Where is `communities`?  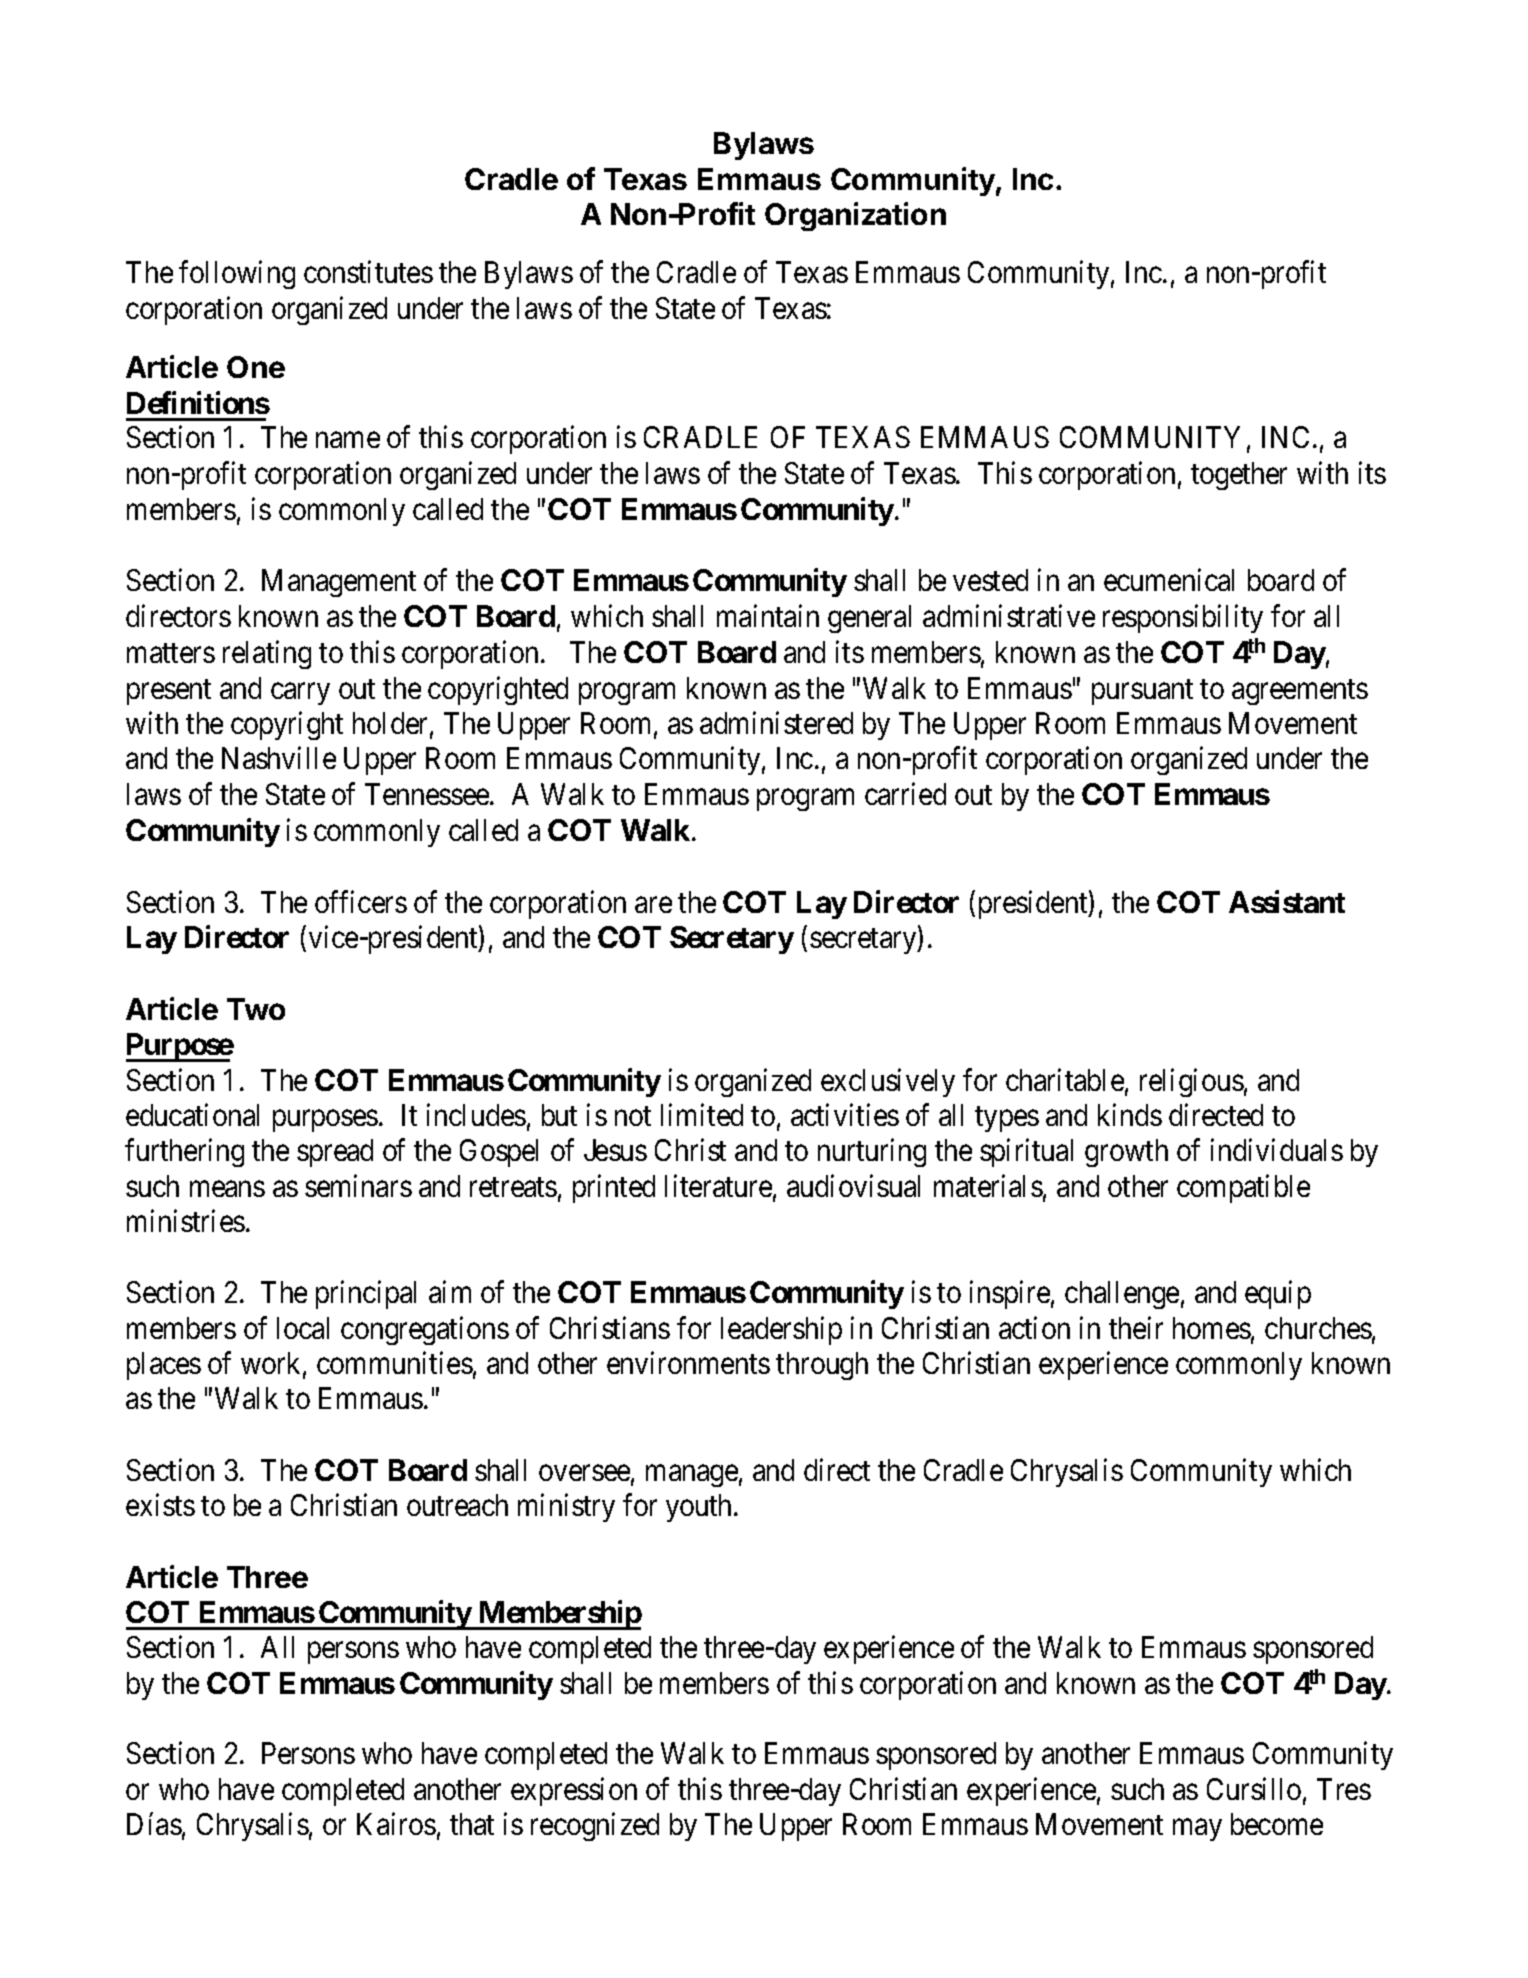 communities is located at coordinates (395, 1363).
